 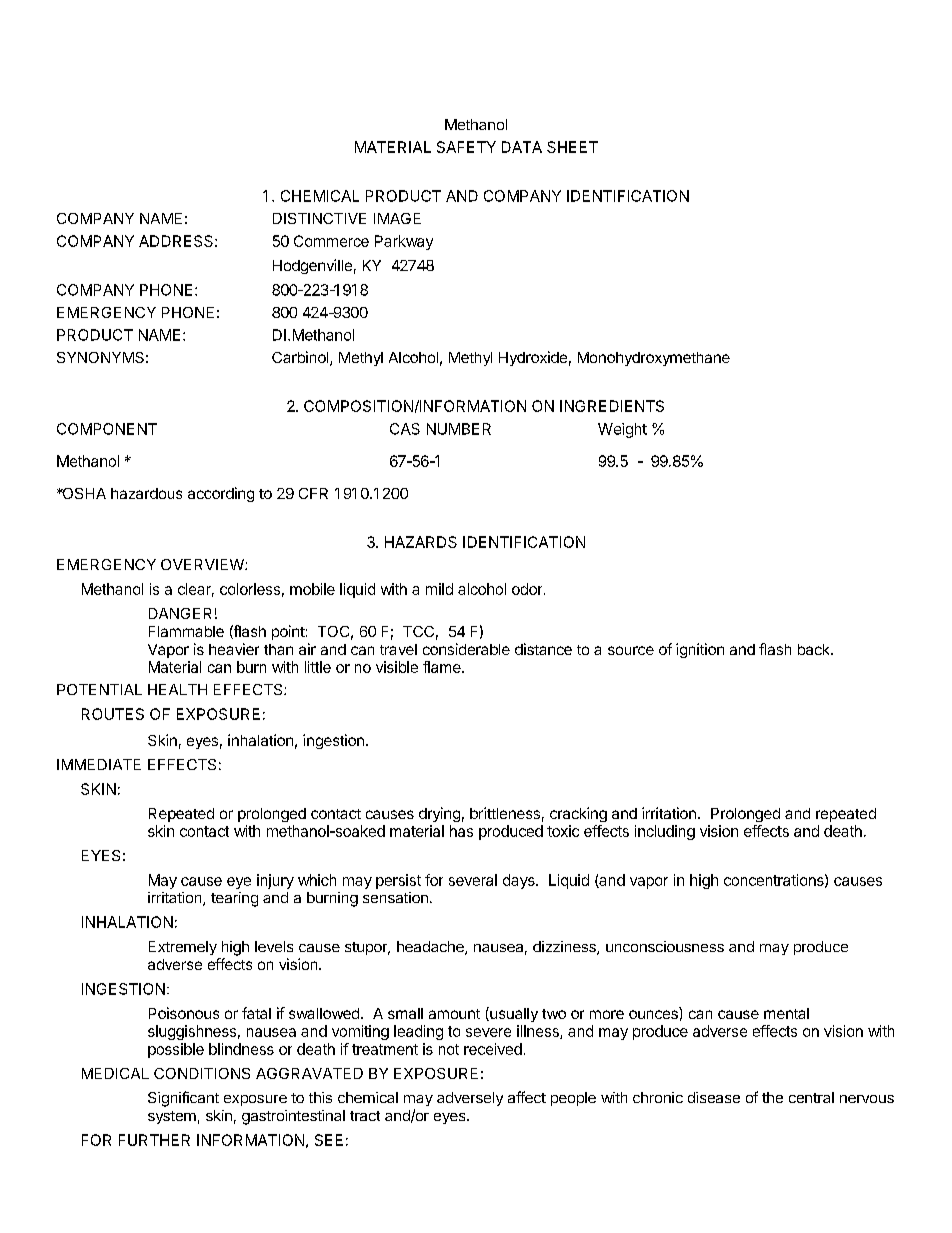 What do you see at coordinates (811, 1097) in the screenshot?
I see `central` at bounding box center [811, 1097].
